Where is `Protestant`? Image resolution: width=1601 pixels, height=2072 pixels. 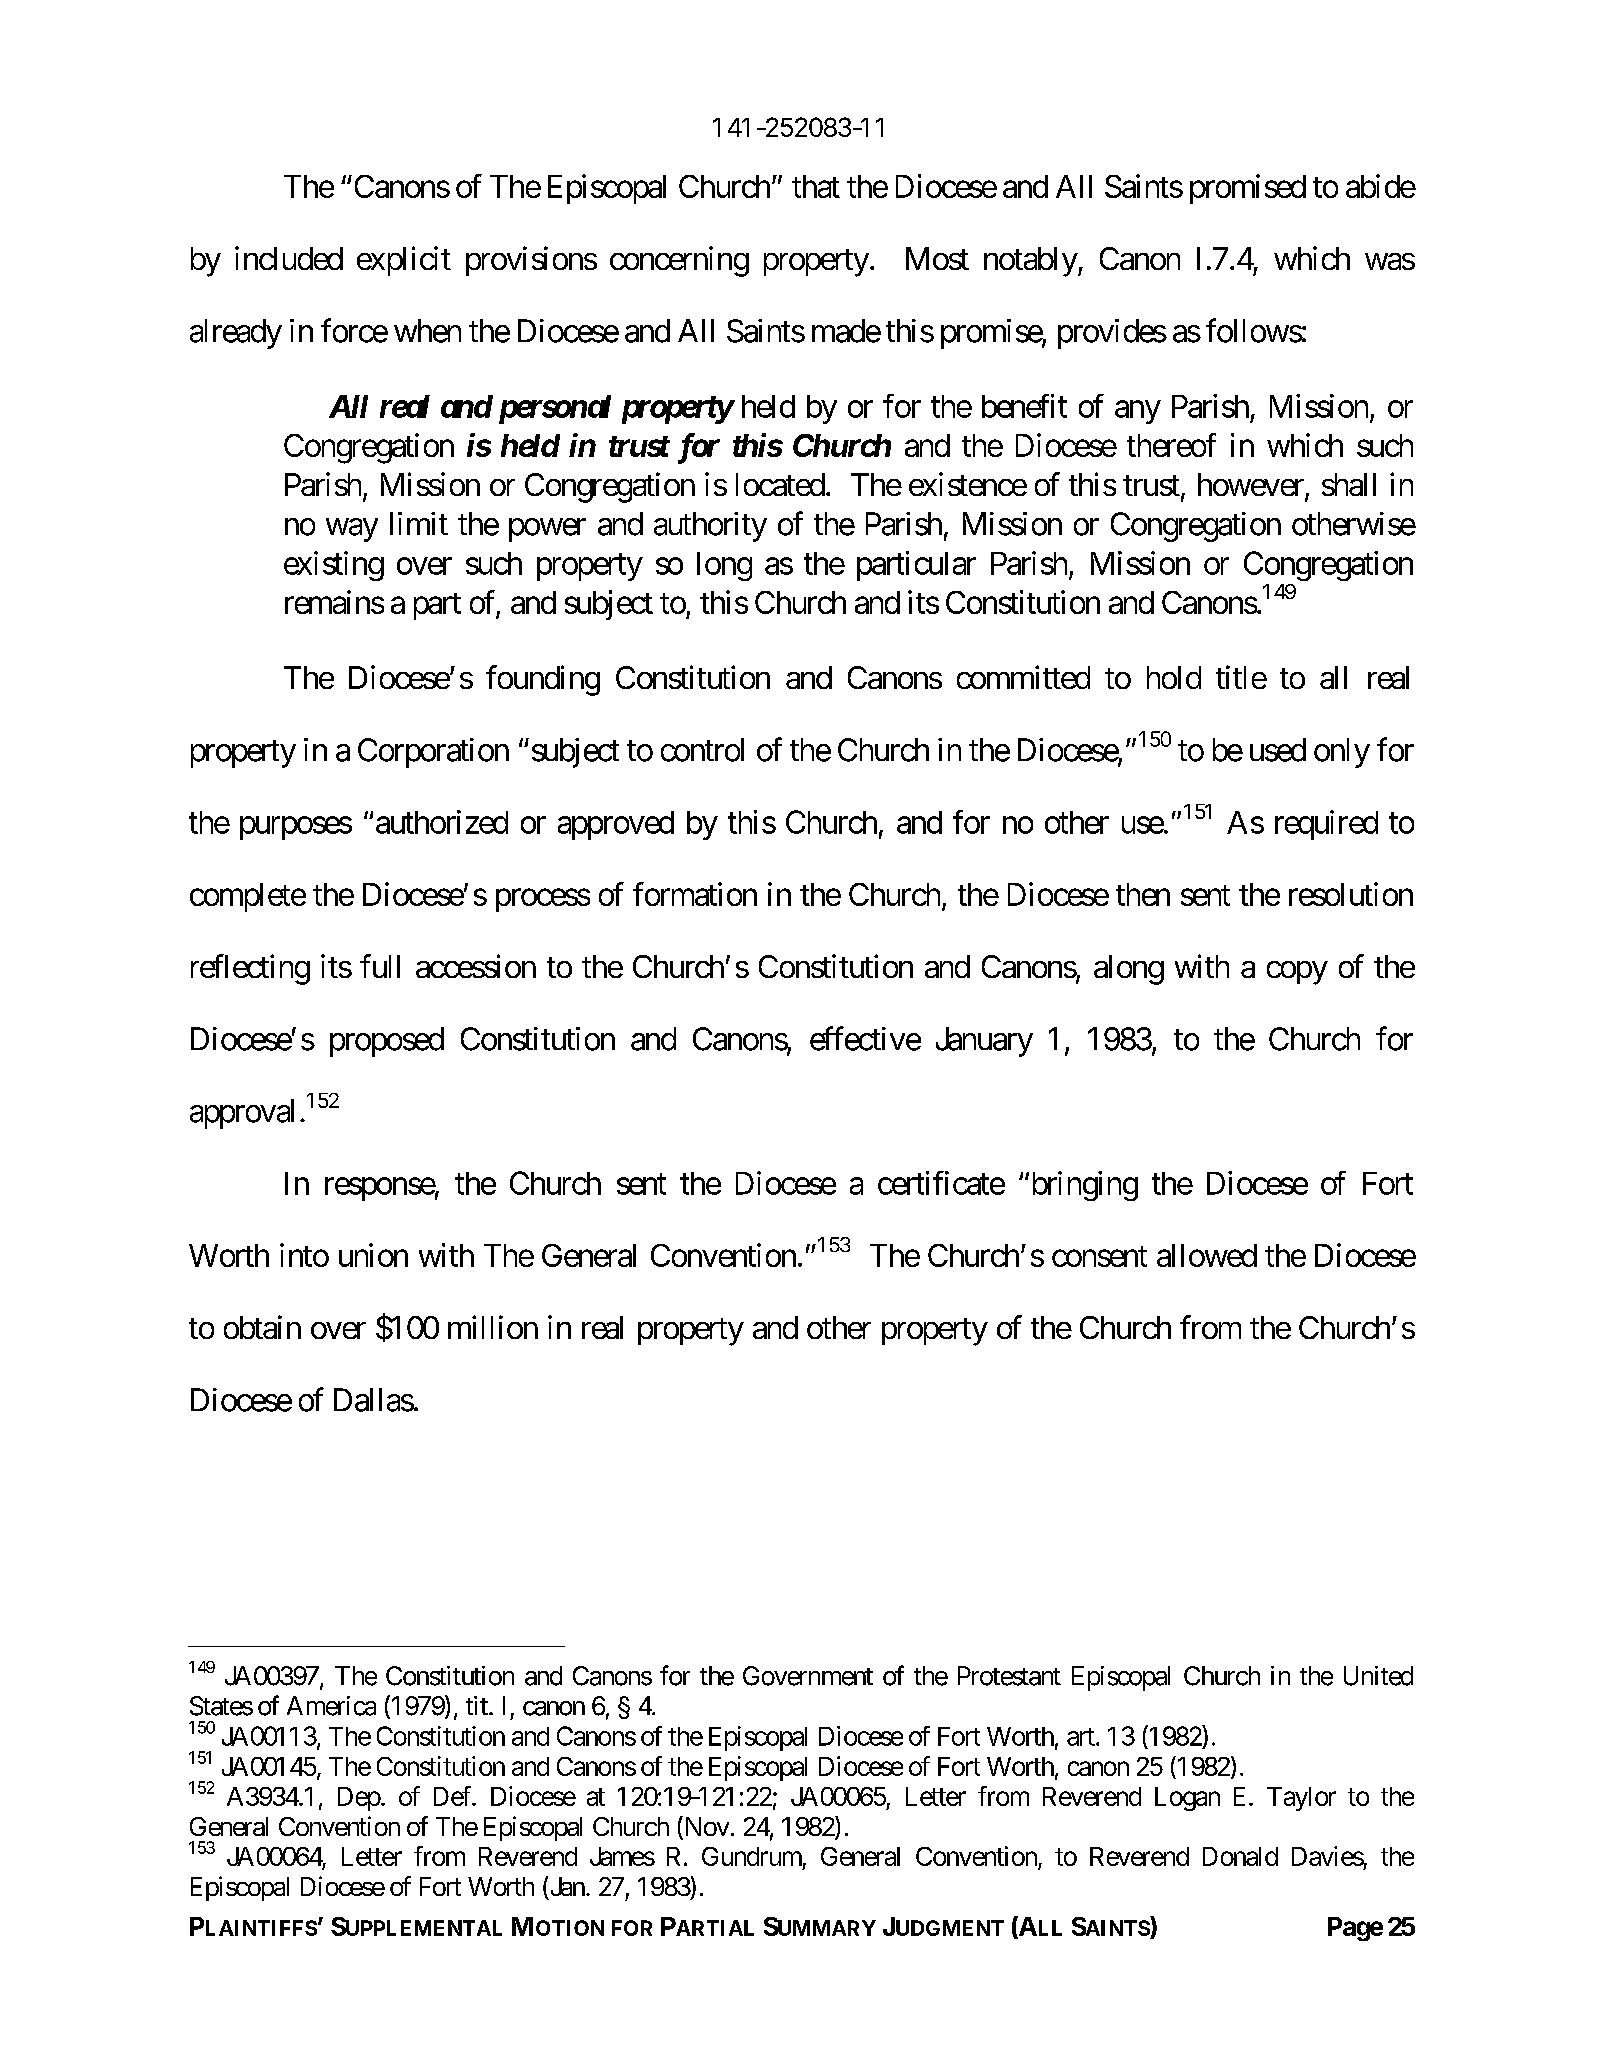
Protestant is located at coordinates (1009, 1676).
